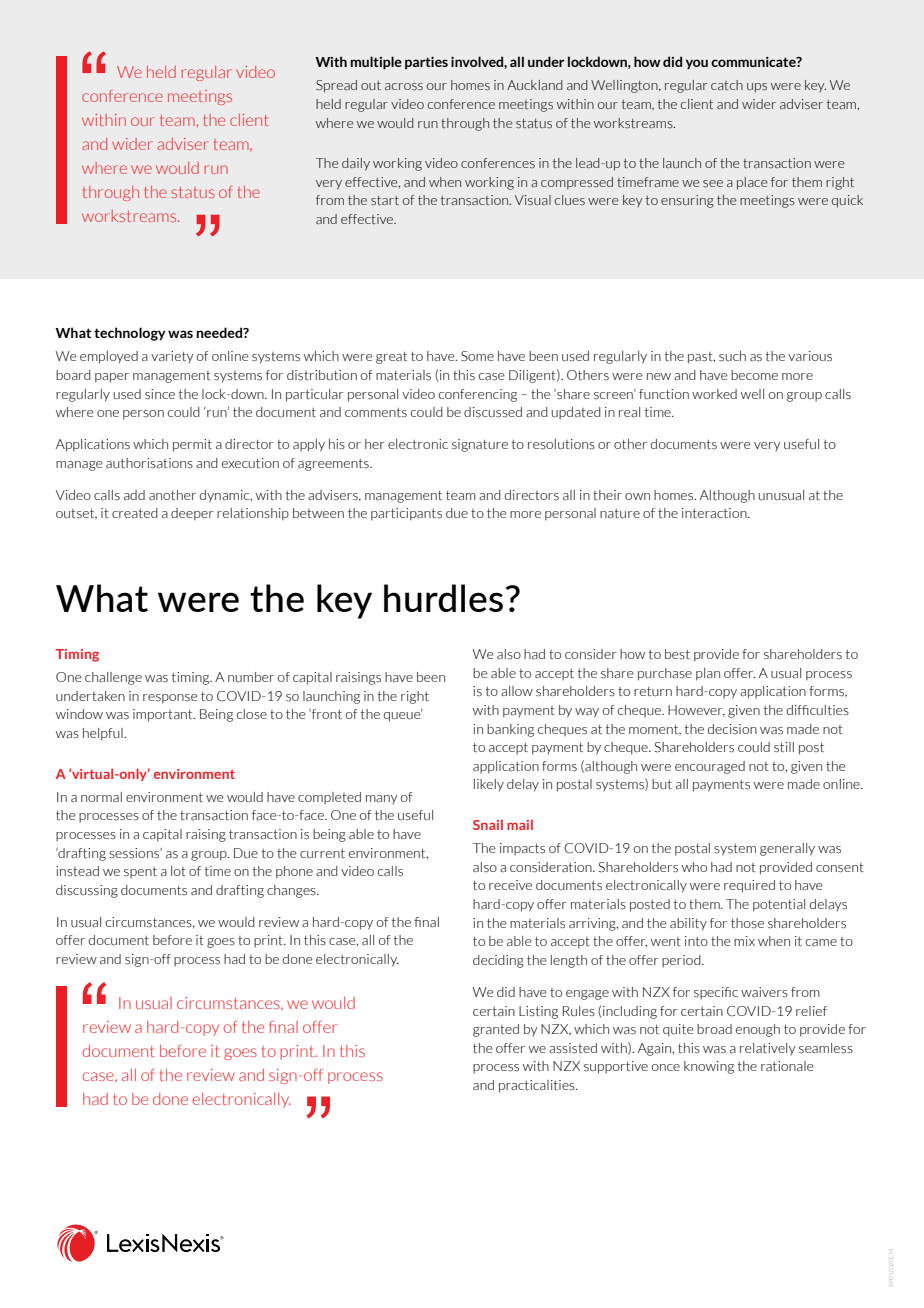 The image size is (924, 1308). Describe the element at coordinates (732, 729) in the screenshot. I see `decision` at that location.
